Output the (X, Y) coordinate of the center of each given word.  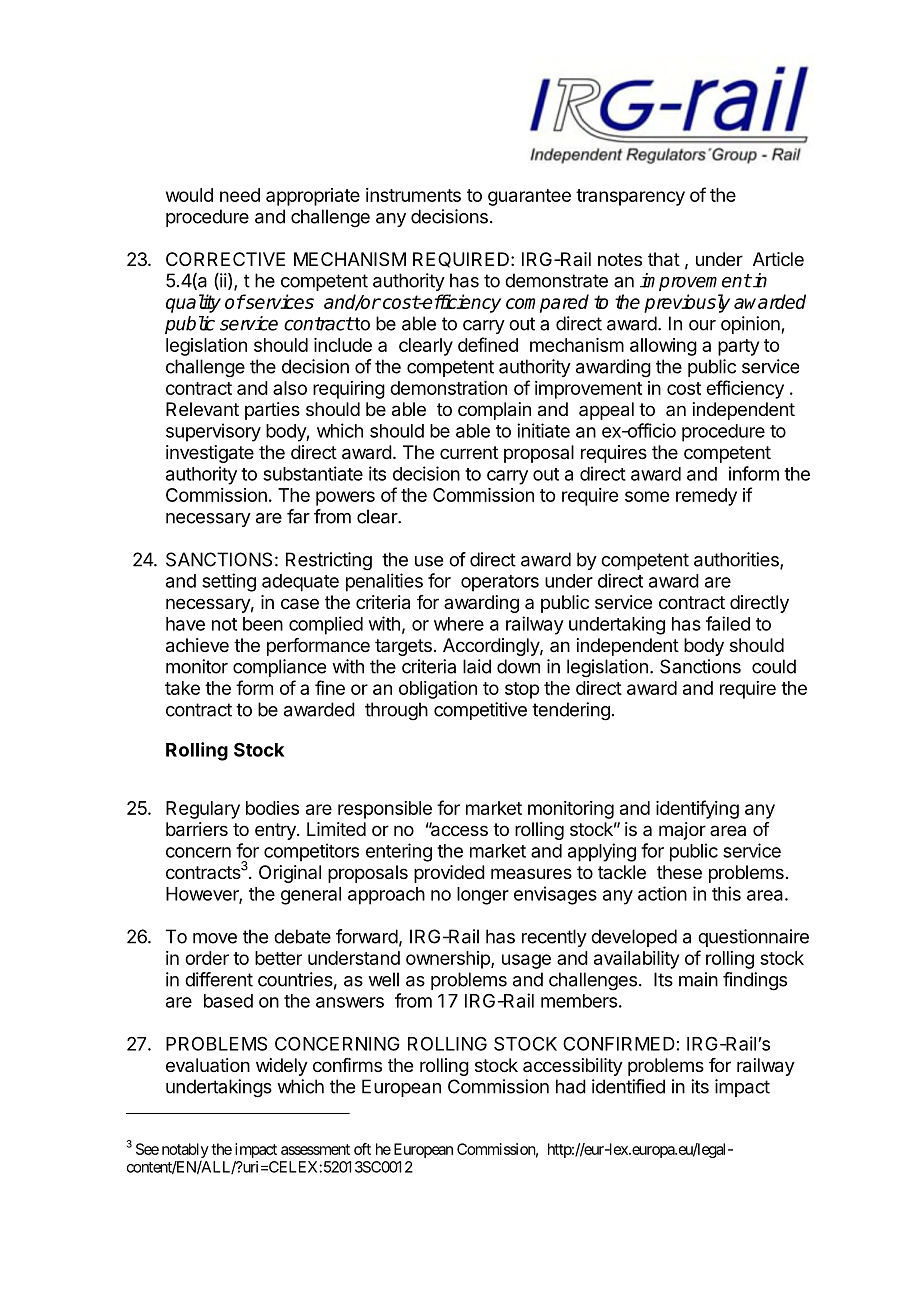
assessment (315, 1149)
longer (483, 896)
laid (477, 666)
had (571, 1086)
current (469, 452)
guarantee (529, 197)
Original (290, 874)
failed (728, 623)
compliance (279, 668)
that (664, 259)
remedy (706, 497)
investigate (210, 454)
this (726, 893)
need (240, 195)
